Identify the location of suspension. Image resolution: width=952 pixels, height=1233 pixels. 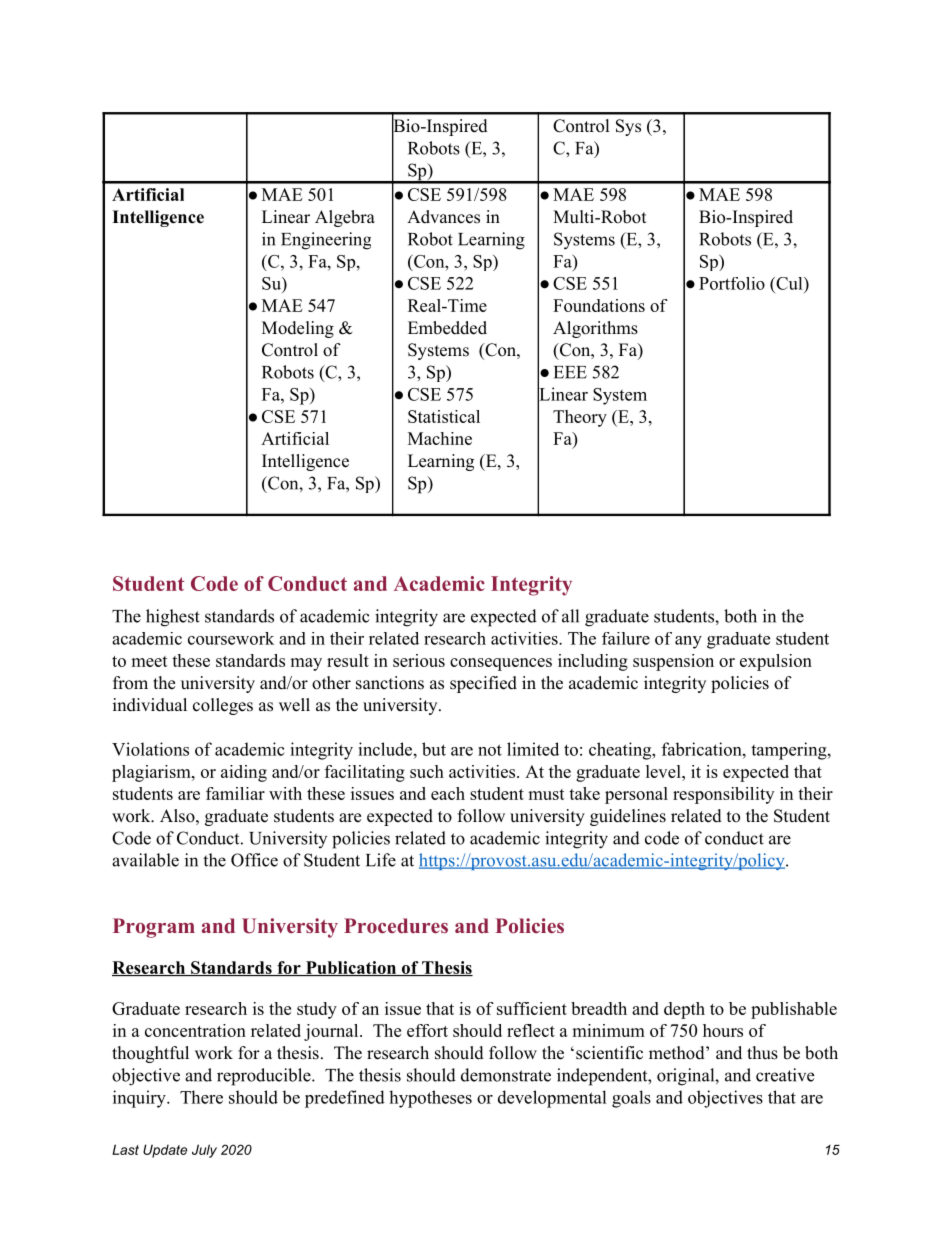
(673, 662).
